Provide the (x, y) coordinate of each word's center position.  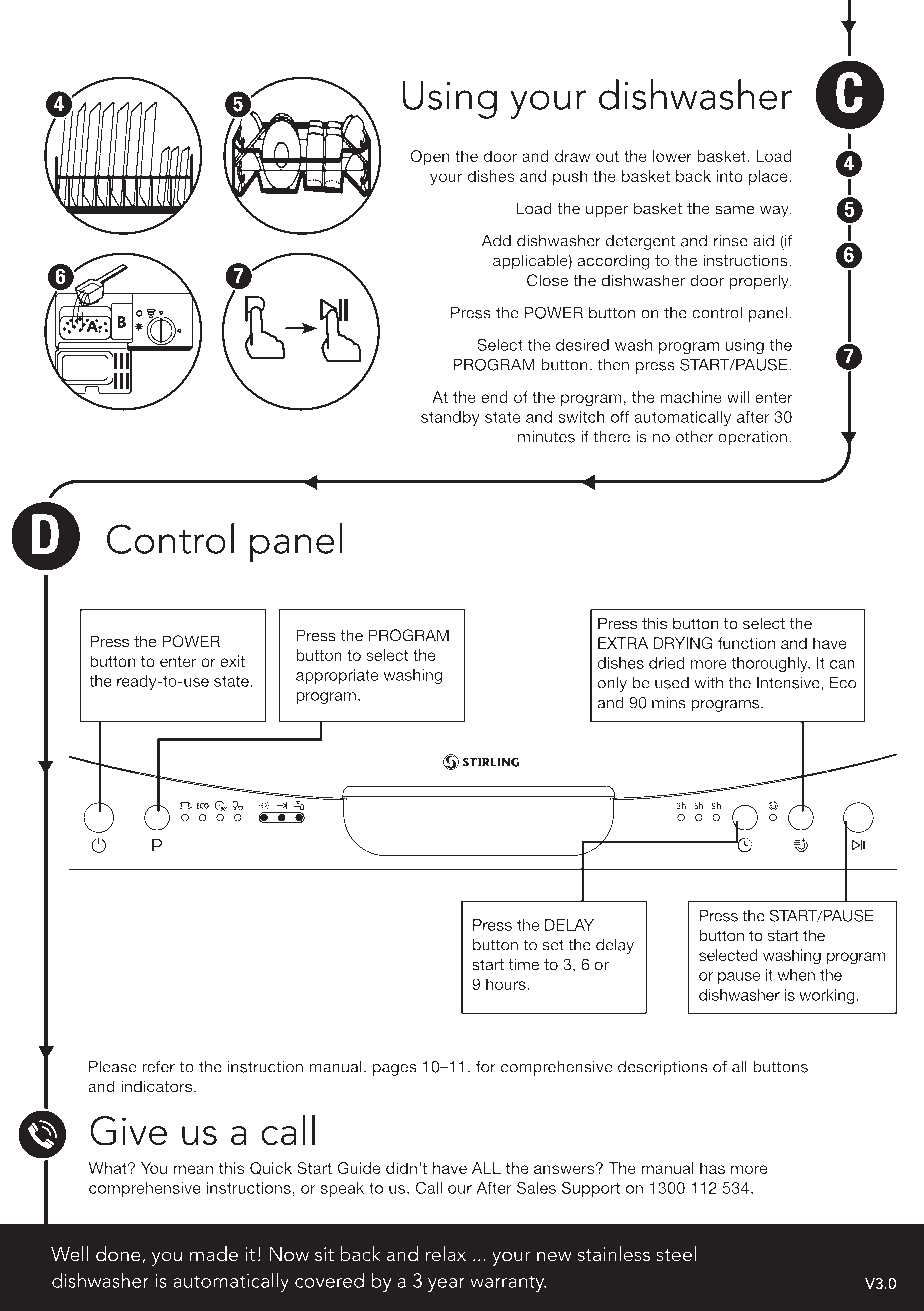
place (769, 177)
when (796, 975)
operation (752, 438)
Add (496, 241)
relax (446, 1253)
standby (450, 418)
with (708, 683)
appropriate (337, 676)
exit (232, 661)
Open (430, 157)
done (119, 1255)
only (612, 684)
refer (158, 1066)
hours (507, 984)
